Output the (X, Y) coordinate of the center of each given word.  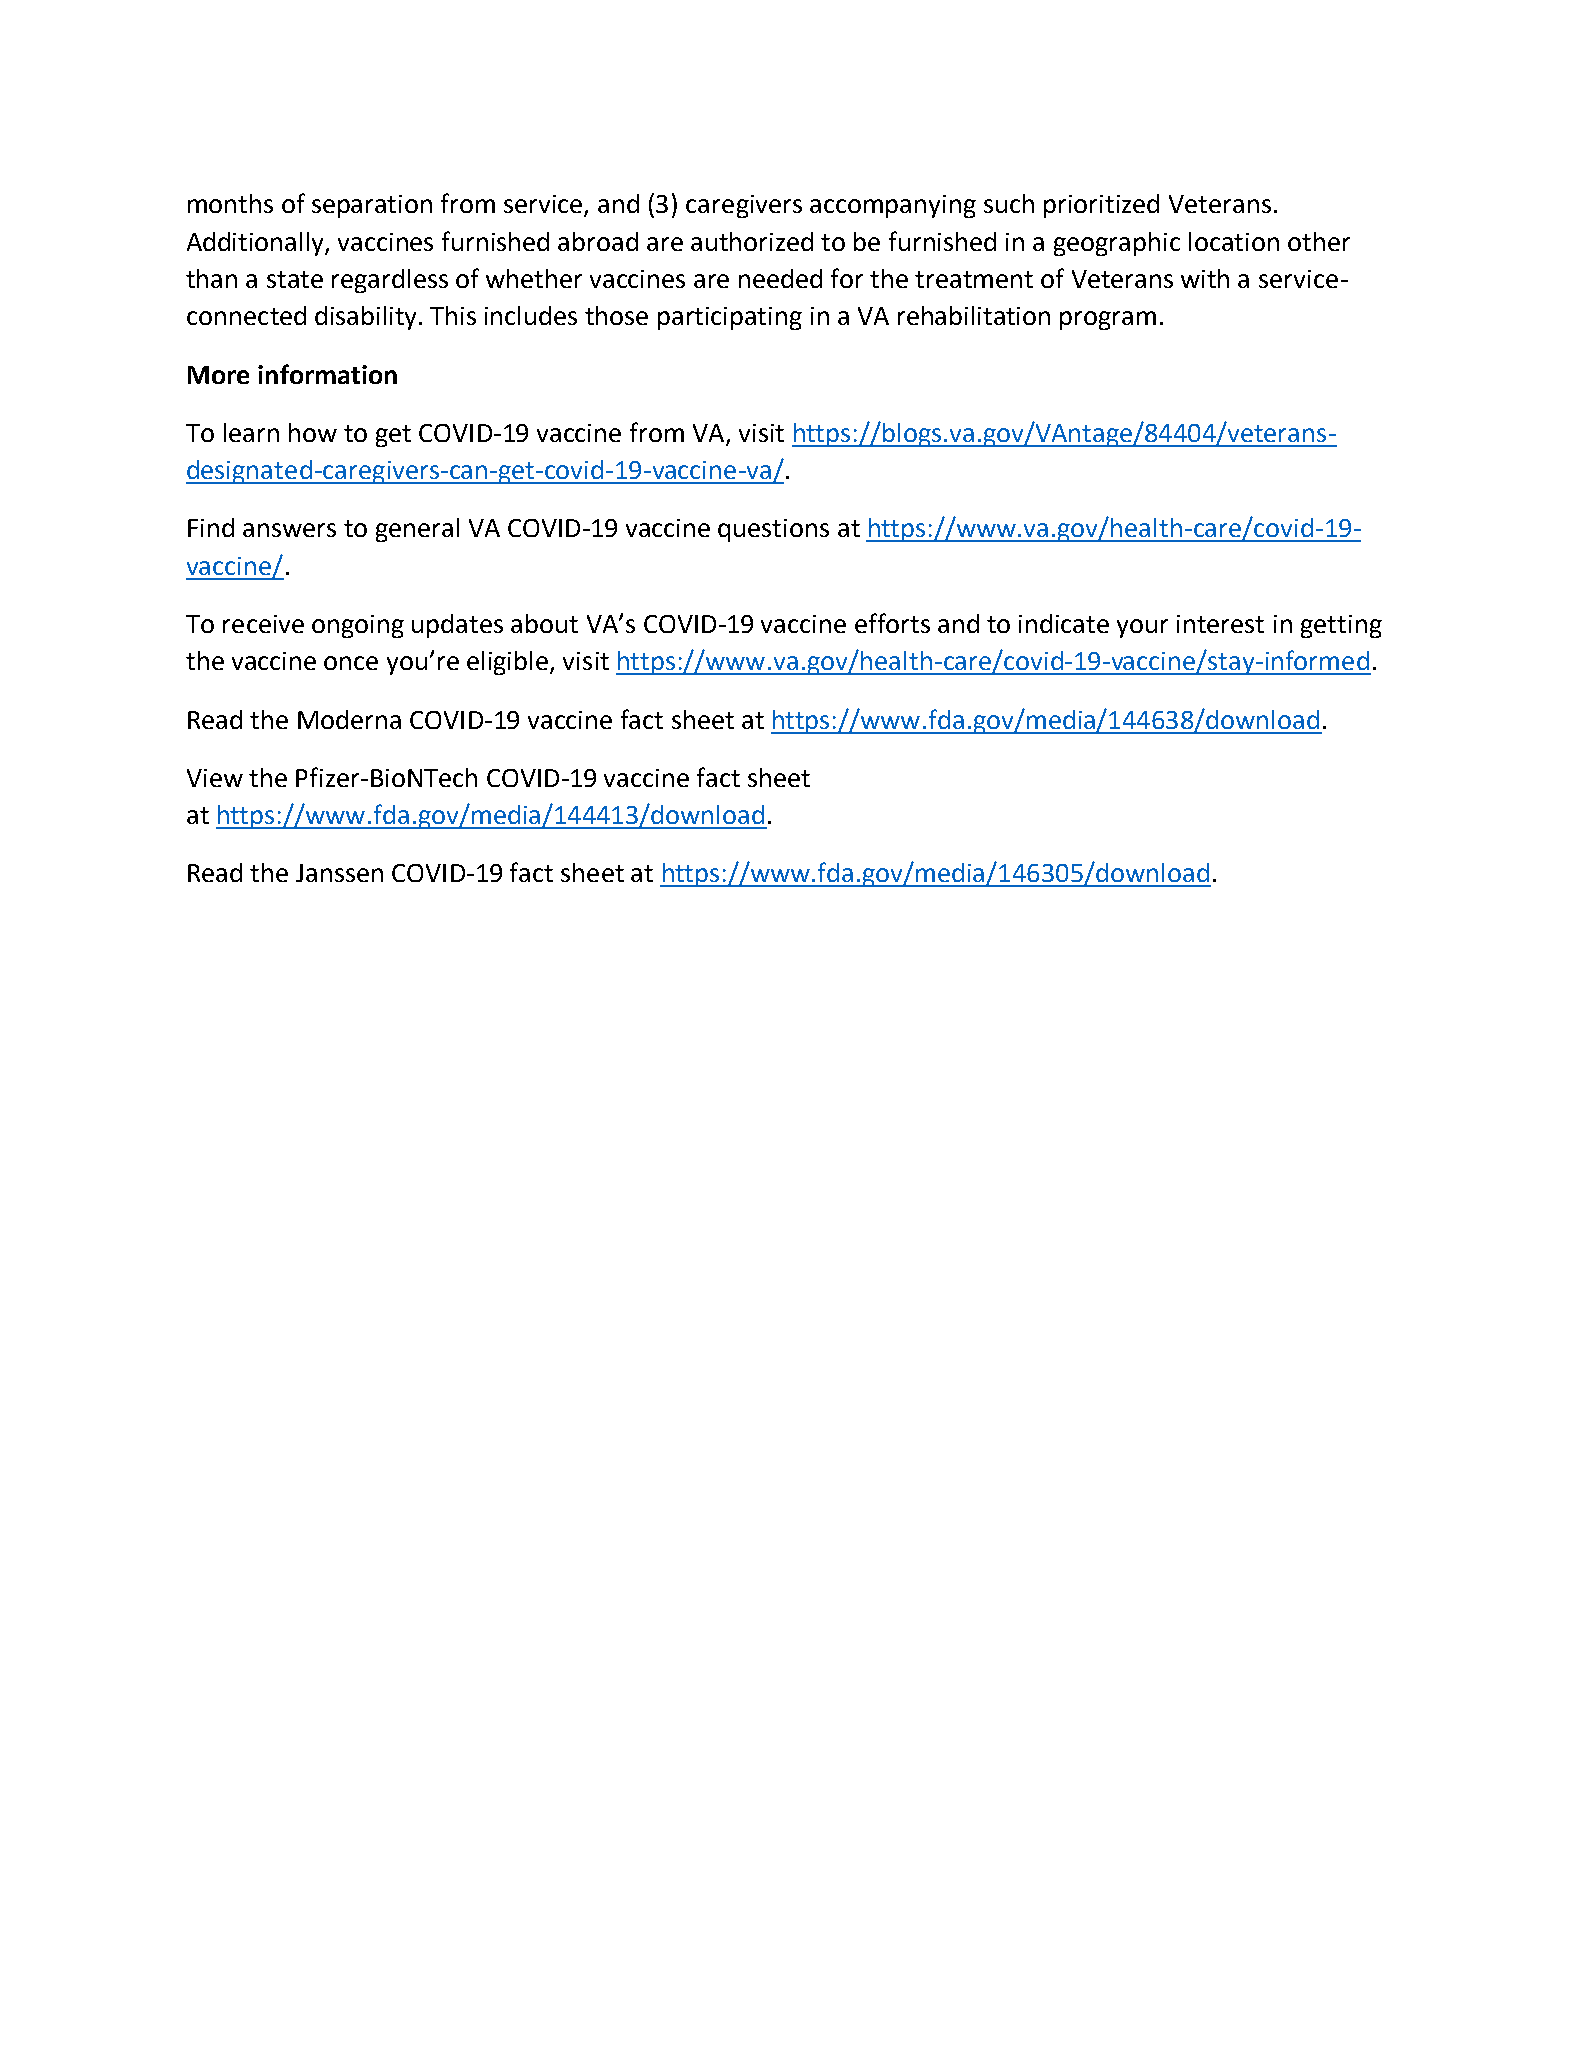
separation (372, 206)
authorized (752, 241)
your (1142, 628)
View (215, 778)
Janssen (339, 873)
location (1234, 241)
